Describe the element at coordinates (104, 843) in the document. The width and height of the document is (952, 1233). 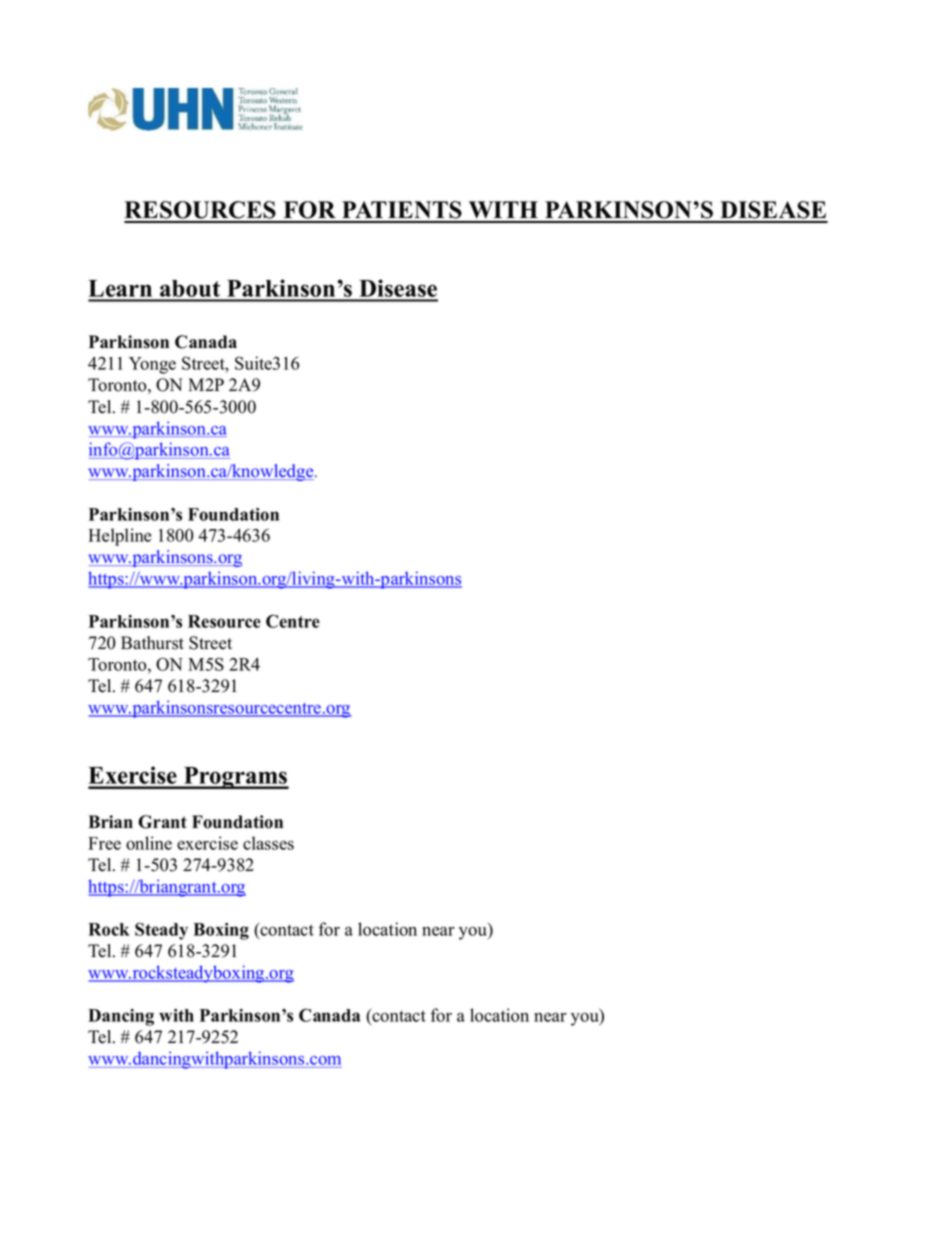
I see `Free` at that location.
